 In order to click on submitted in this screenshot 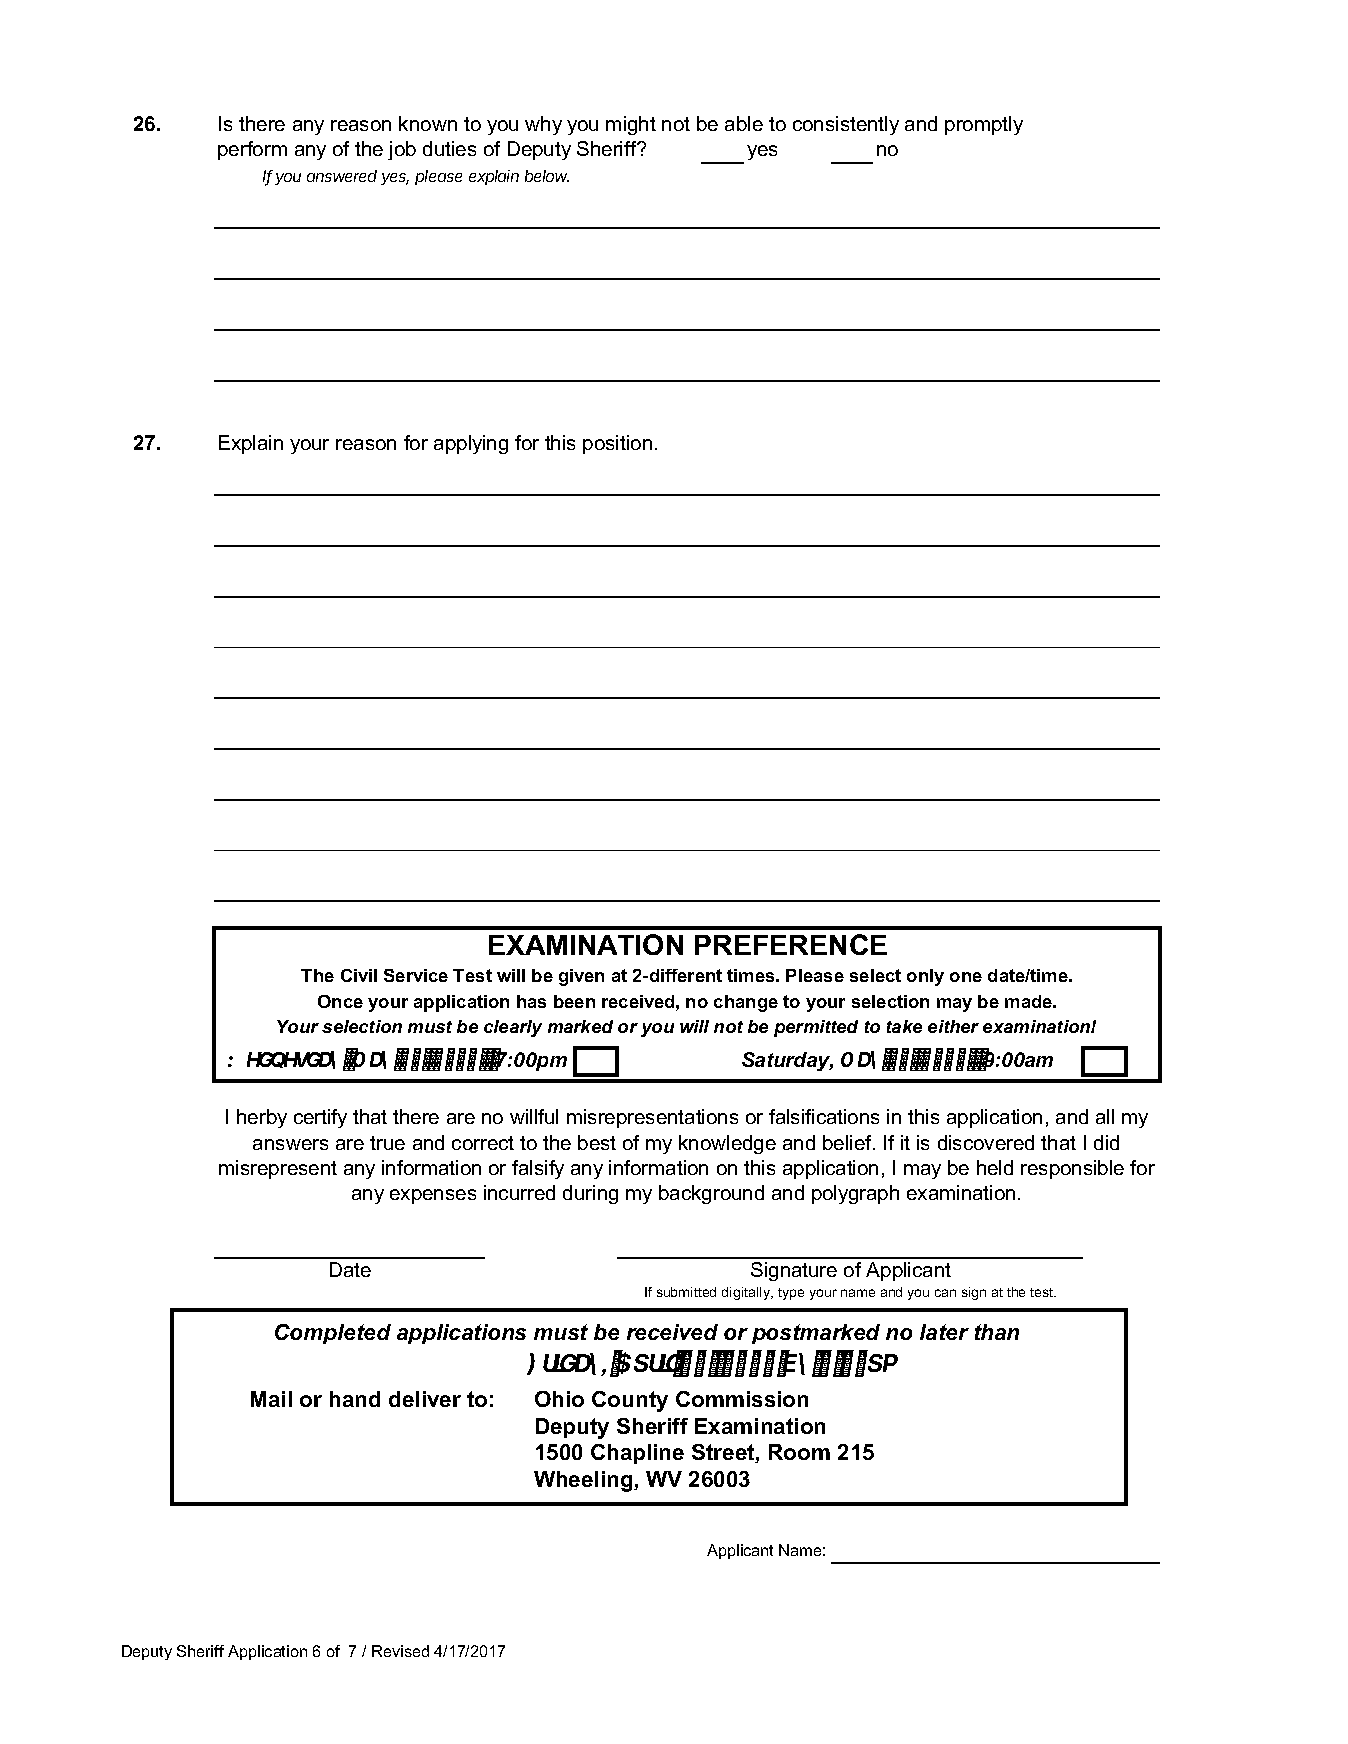, I will do `click(686, 1292)`.
